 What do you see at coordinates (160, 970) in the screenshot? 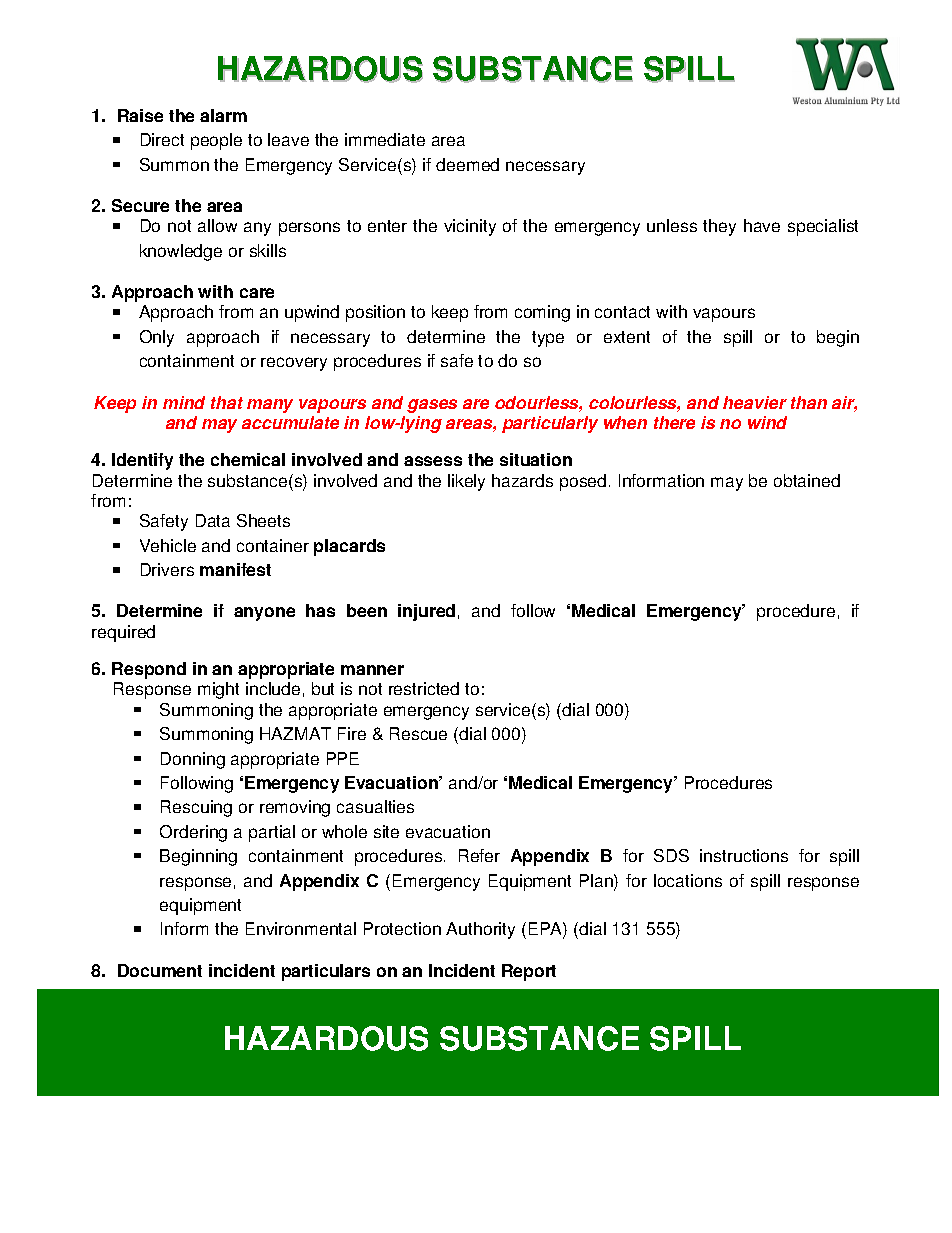
I see `Document` at bounding box center [160, 970].
